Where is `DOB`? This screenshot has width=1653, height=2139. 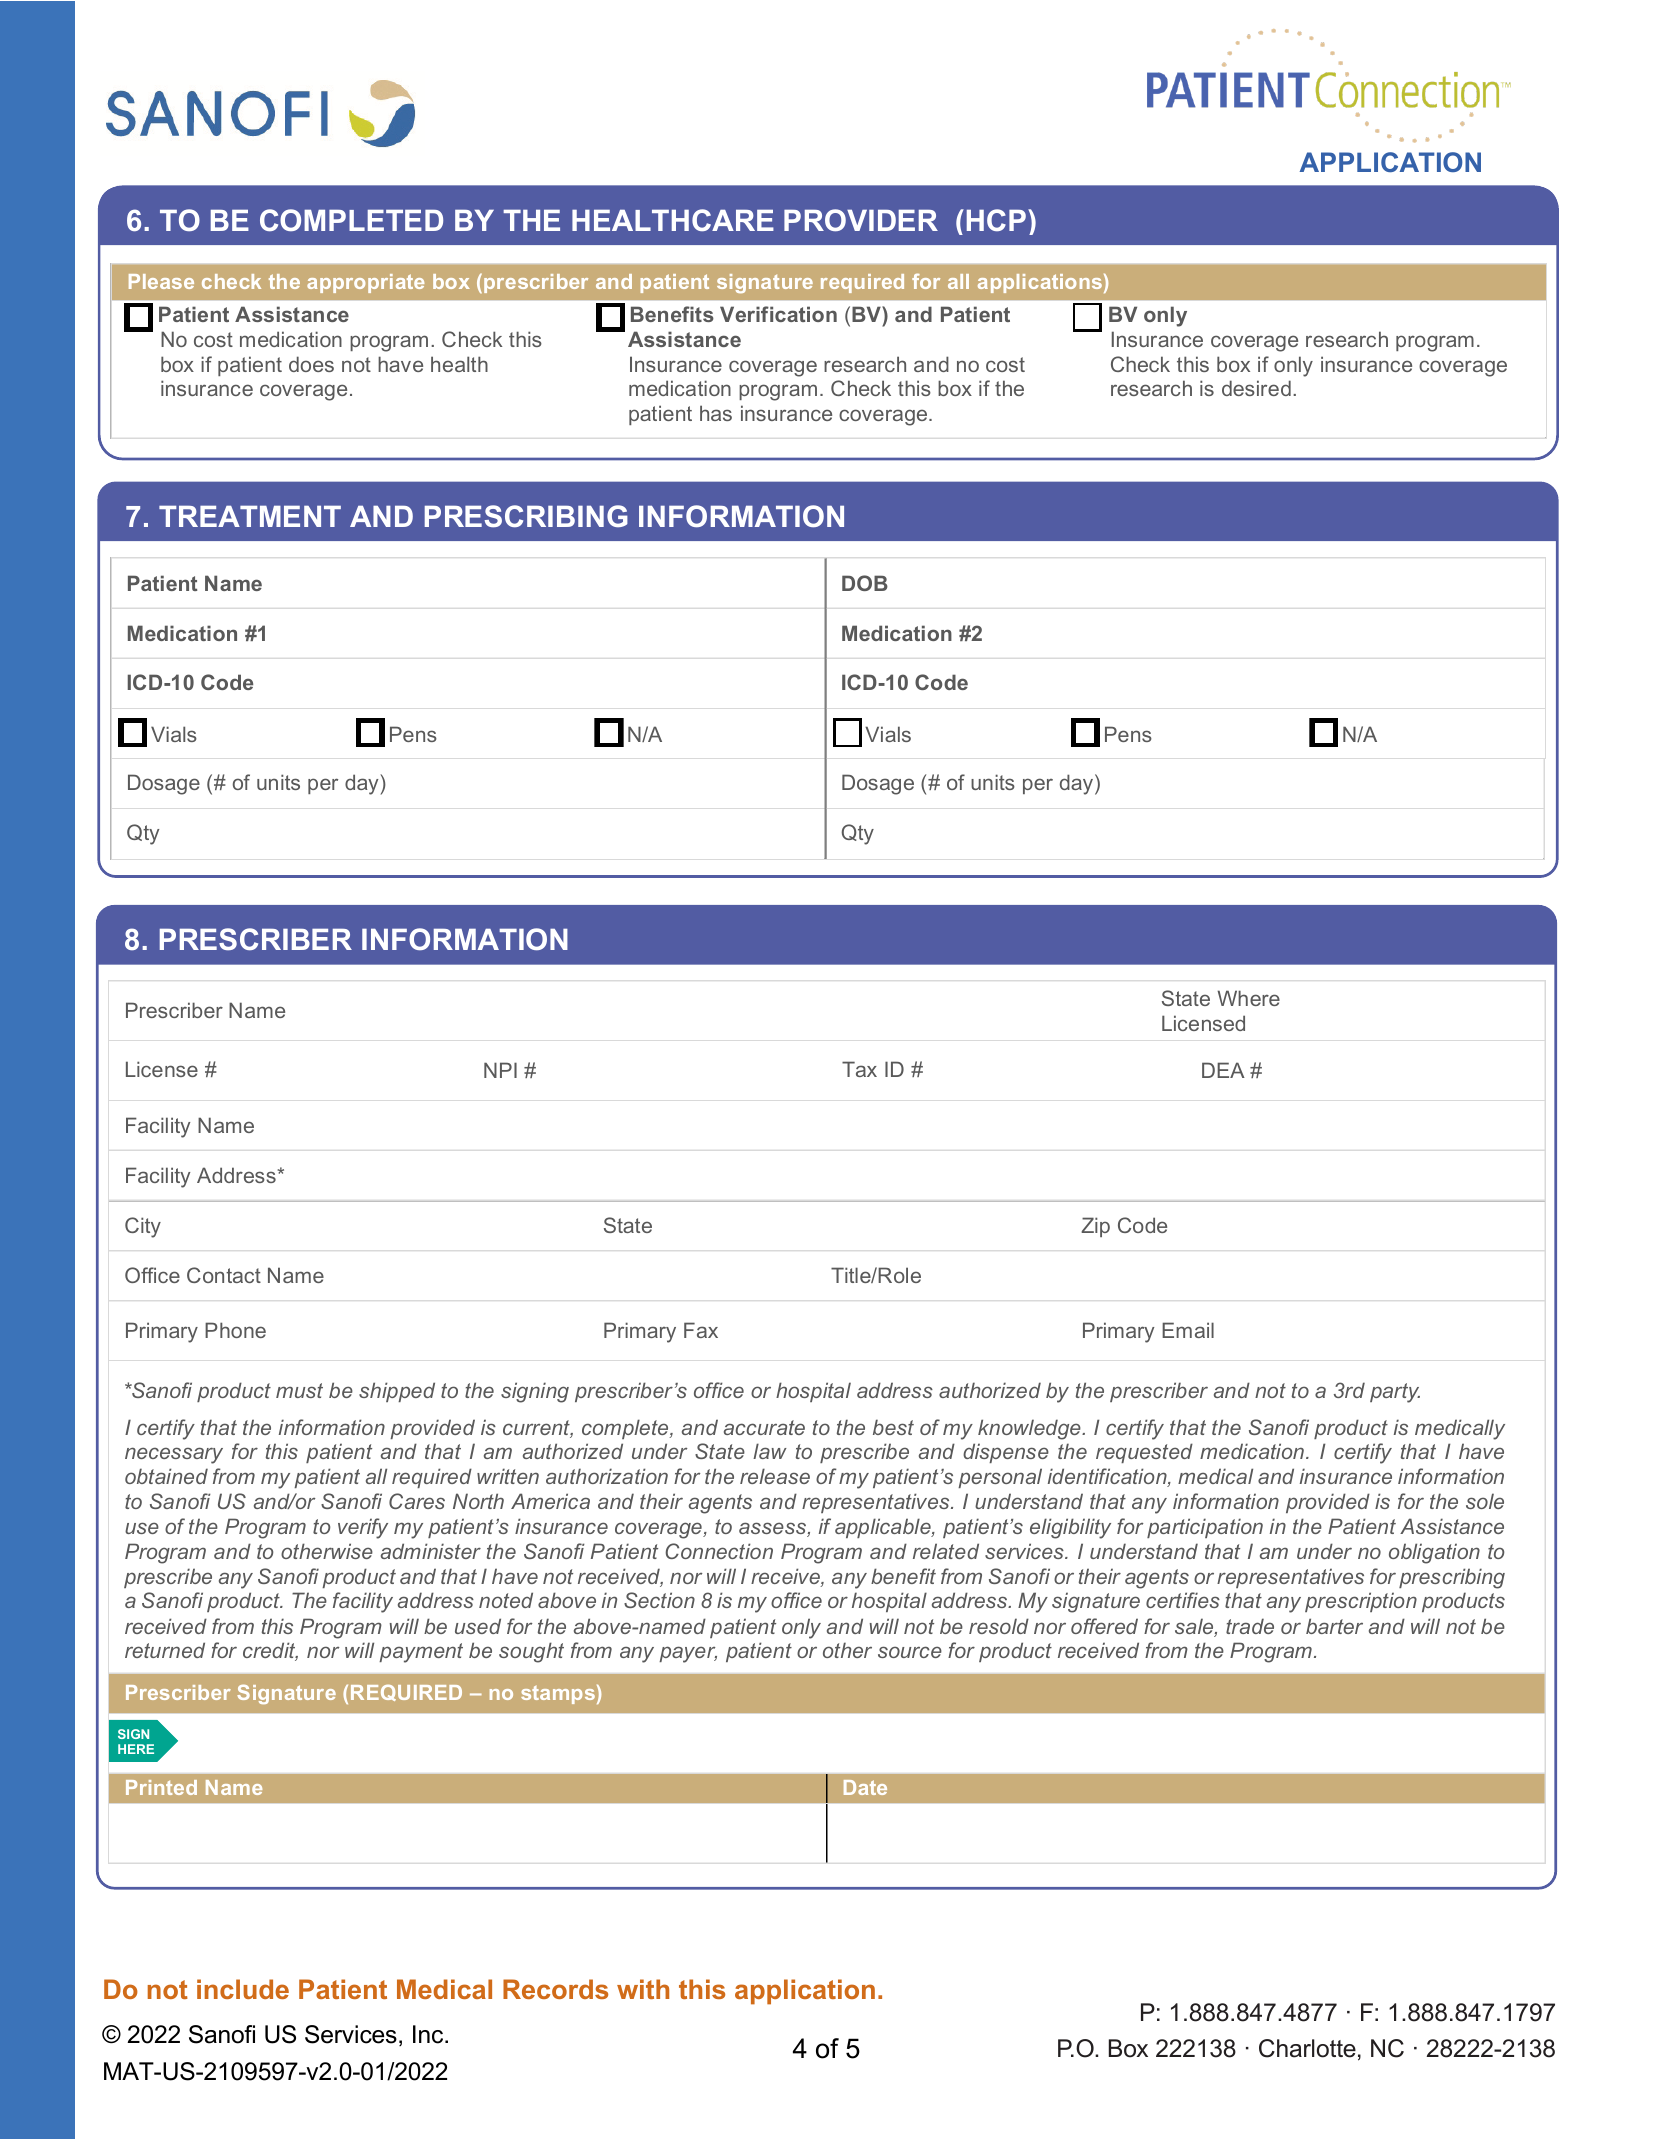 DOB is located at coordinates (865, 583).
